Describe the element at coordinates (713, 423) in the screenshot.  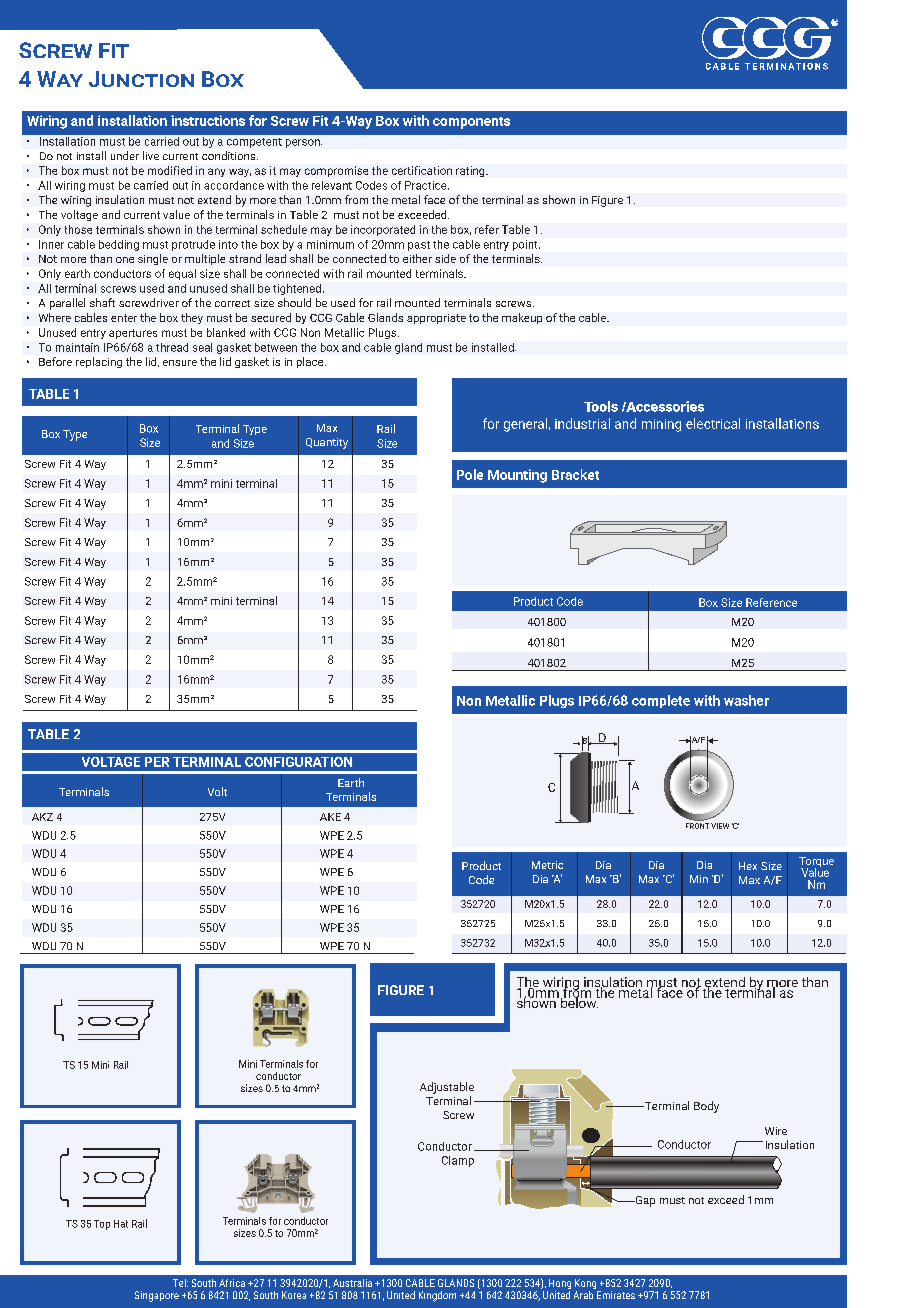
I see `electrical` at that location.
